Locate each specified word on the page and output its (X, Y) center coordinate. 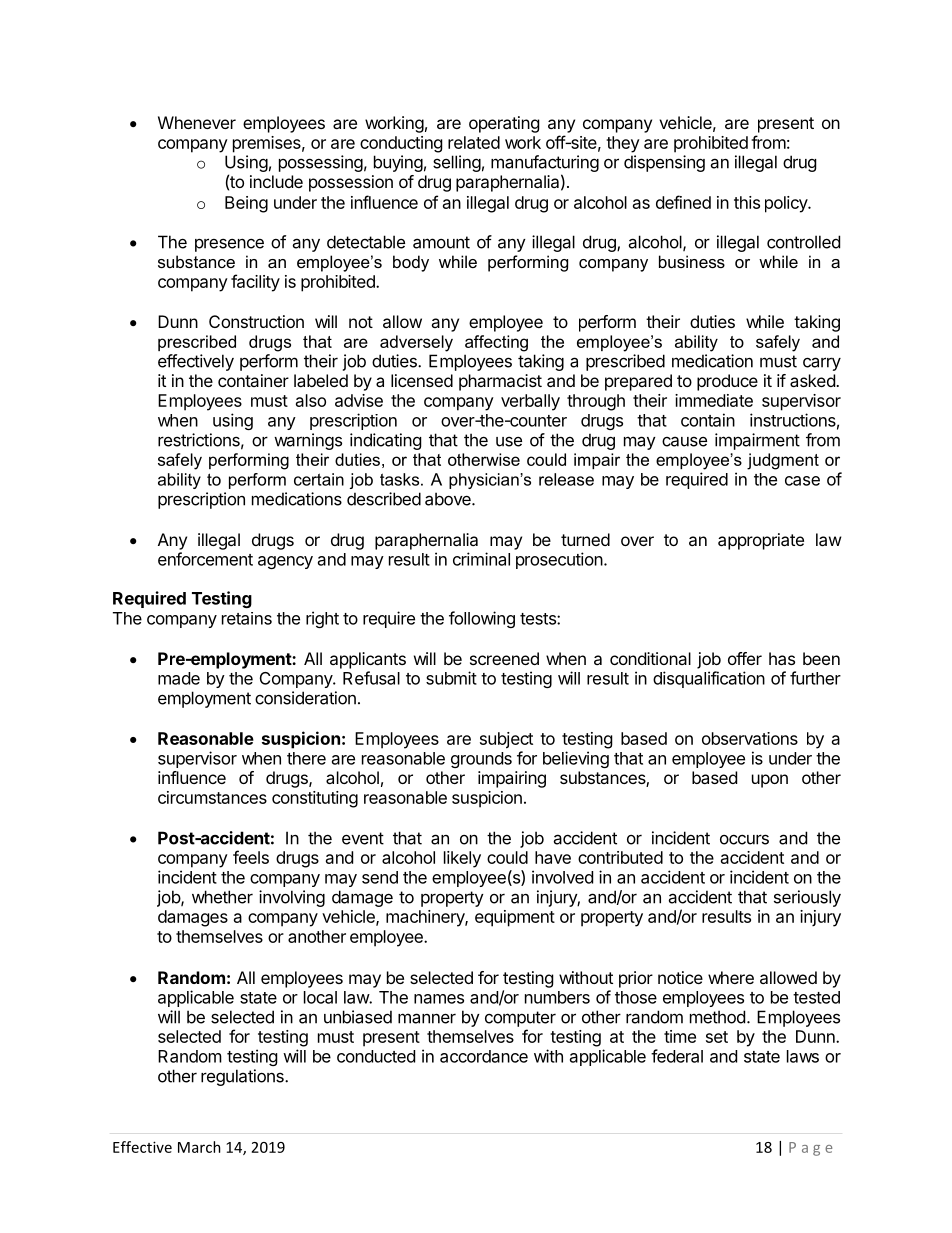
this (747, 202)
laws (803, 1056)
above (449, 499)
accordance (484, 1056)
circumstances (212, 797)
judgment (783, 461)
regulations (243, 1077)
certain (319, 479)
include (276, 181)
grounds (481, 760)
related (474, 142)
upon (770, 781)
